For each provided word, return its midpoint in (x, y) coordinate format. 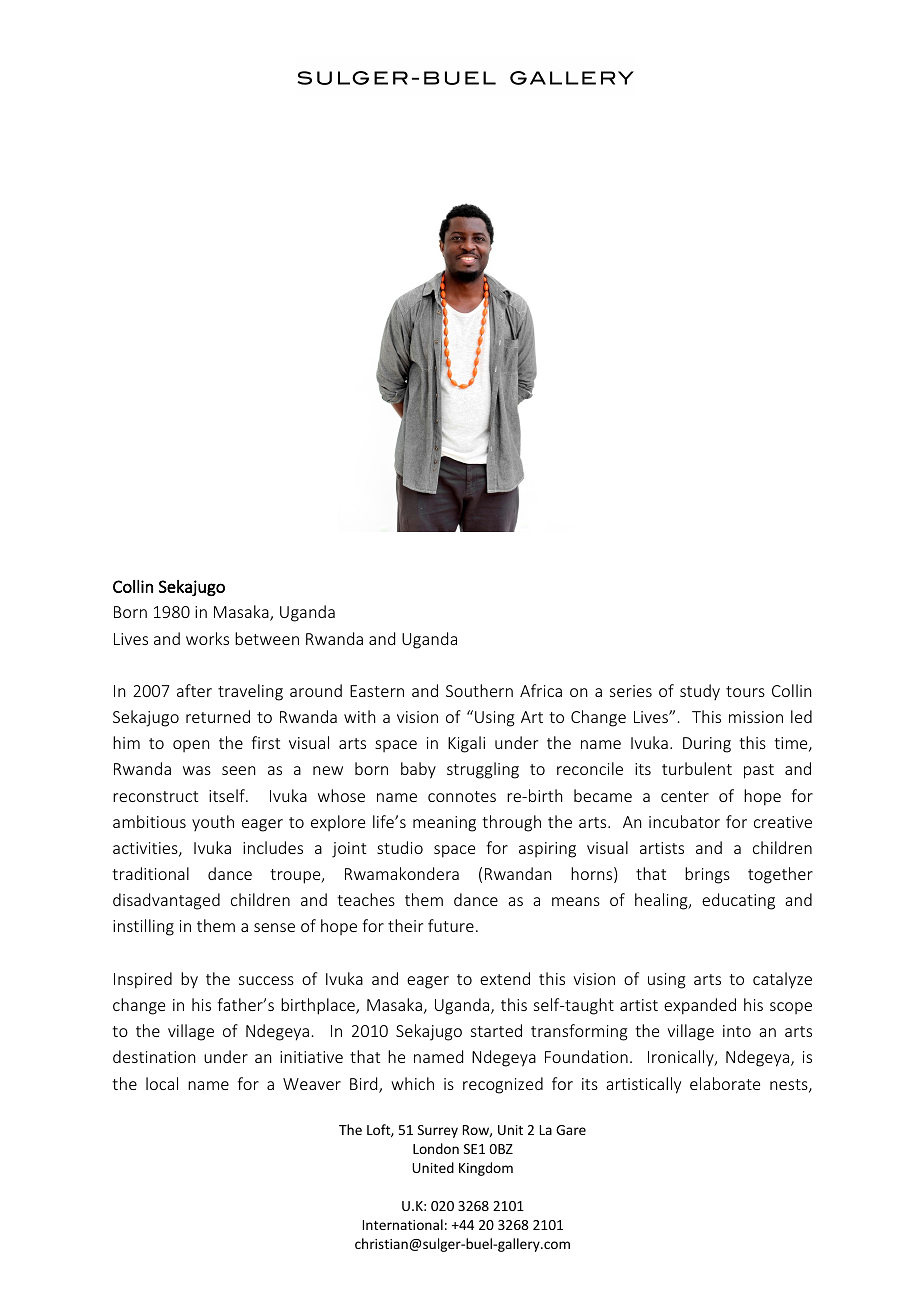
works (207, 638)
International (403, 1224)
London (436, 1148)
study (700, 692)
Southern (479, 690)
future (451, 925)
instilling (143, 927)
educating (738, 901)
